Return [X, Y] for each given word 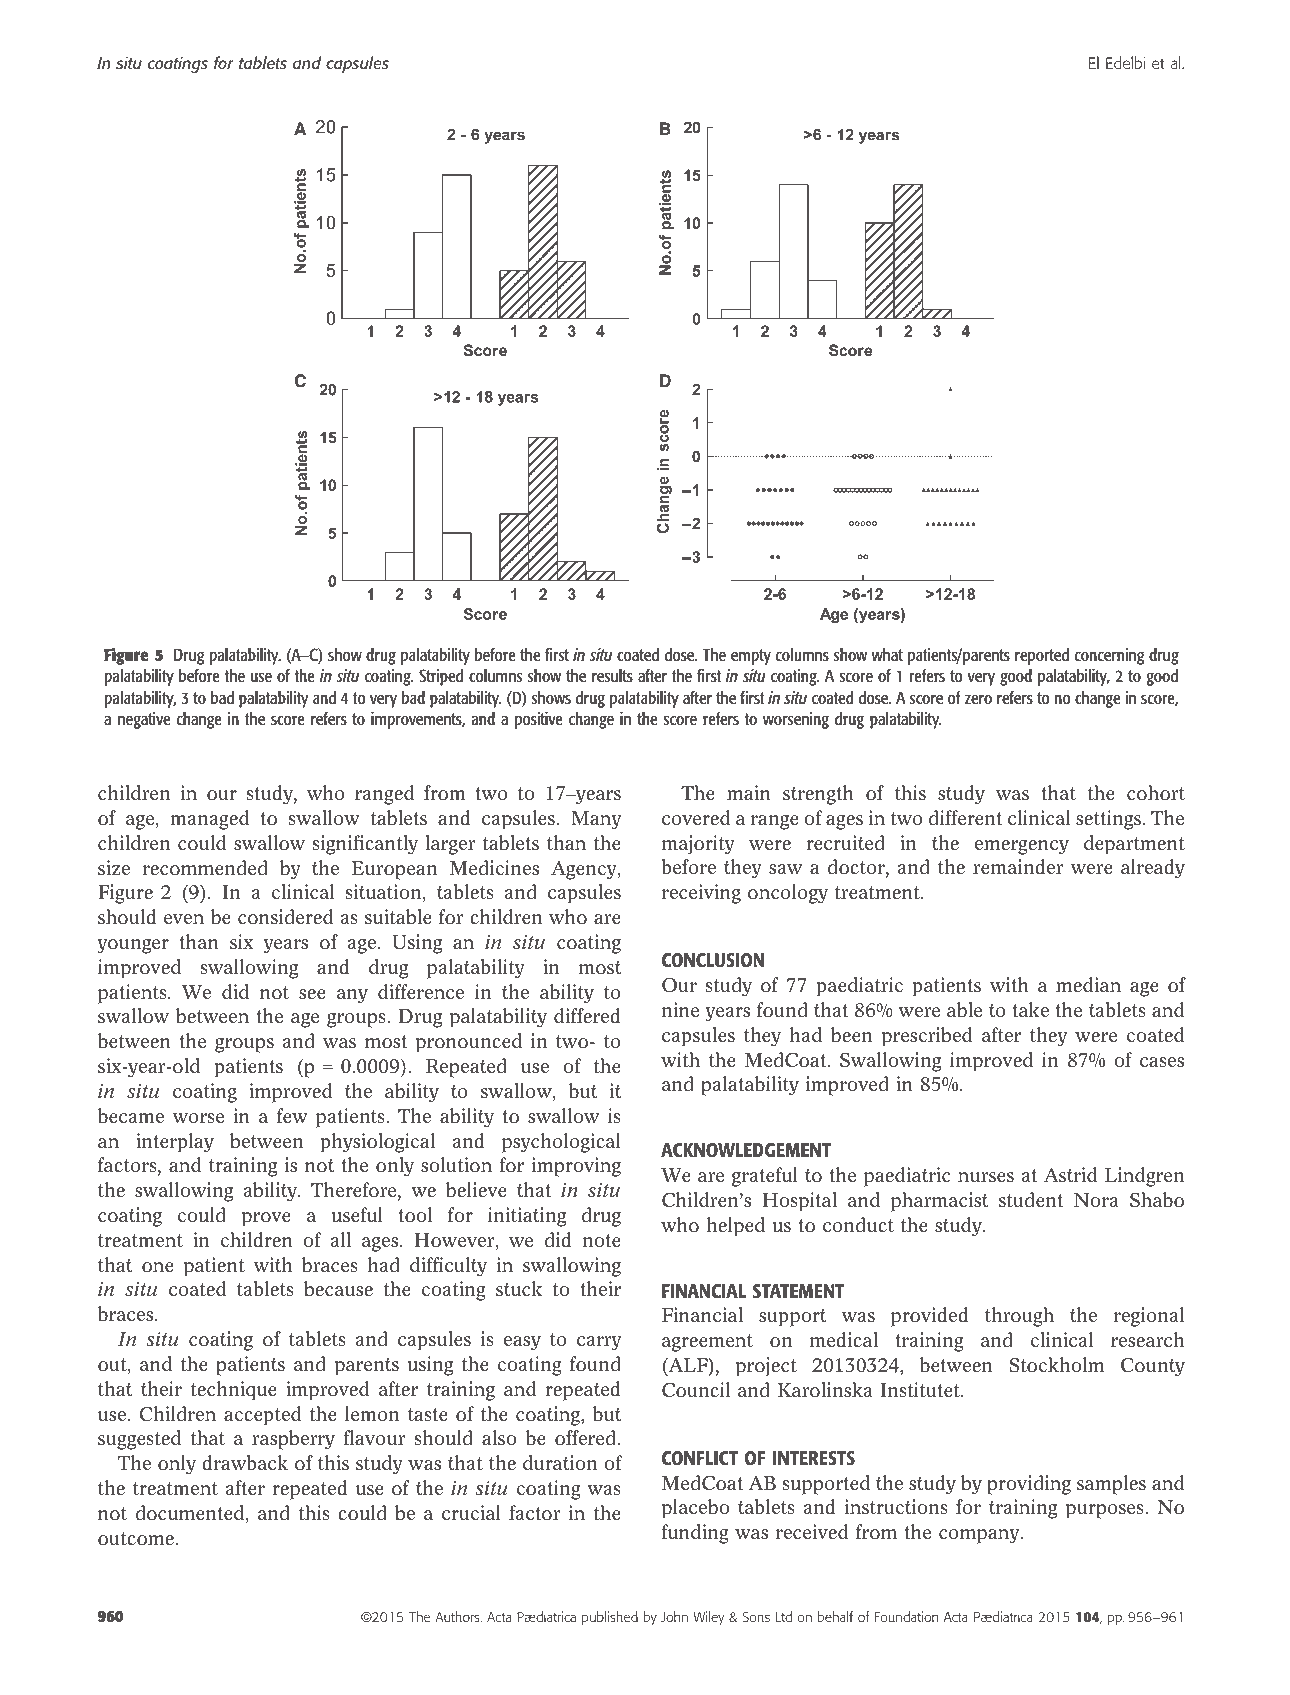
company [980, 1536]
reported [1042, 656]
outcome [136, 1539]
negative [144, 720]
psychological [561, 1143]
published [610, 1618]
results [612, 675]
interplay [175, 1143]
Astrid [1070, 1175]
